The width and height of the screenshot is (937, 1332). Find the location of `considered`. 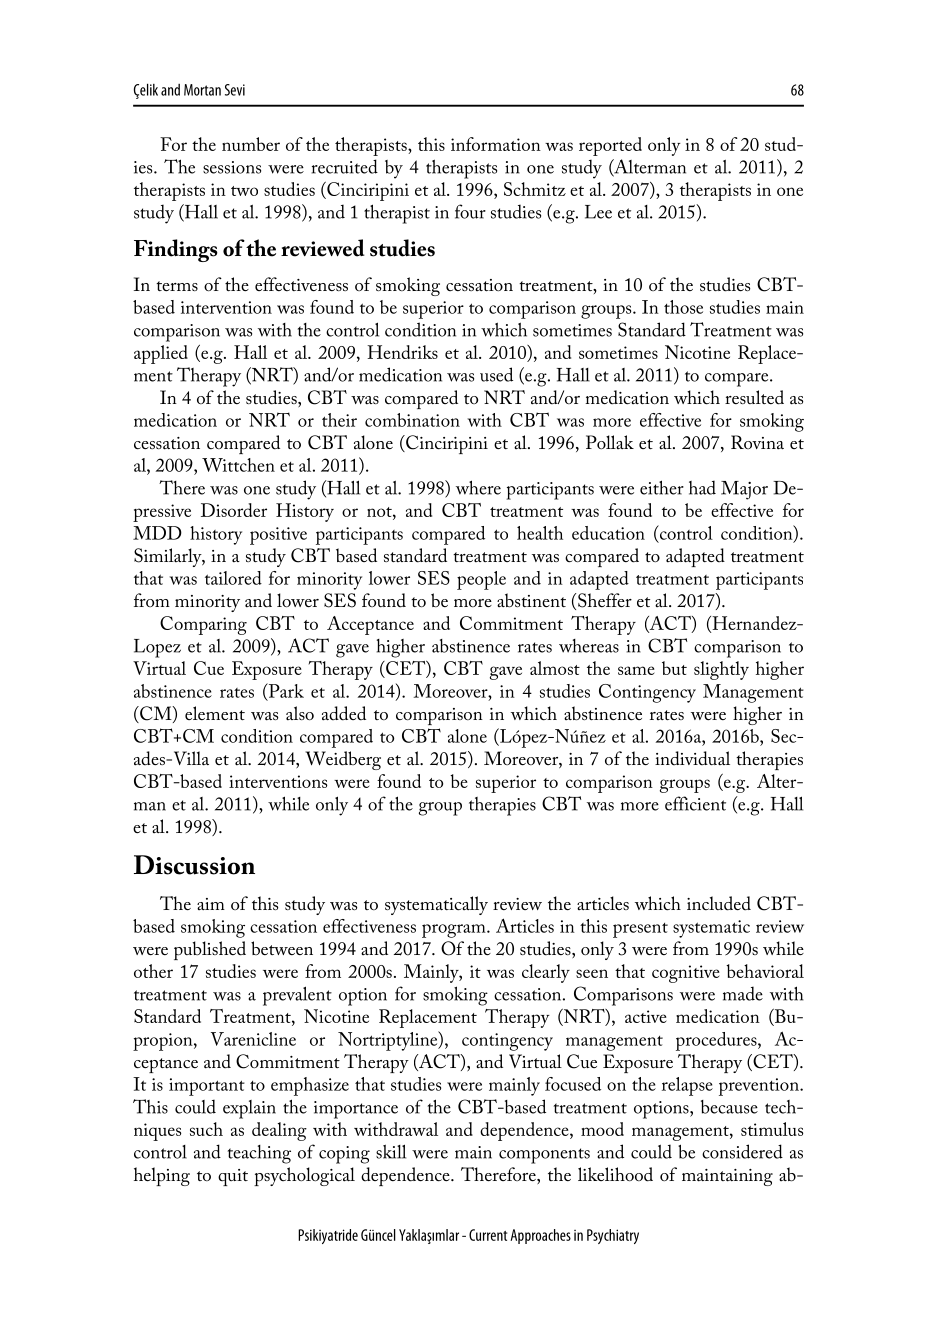

considered is located at coordinates (742, 1151).
